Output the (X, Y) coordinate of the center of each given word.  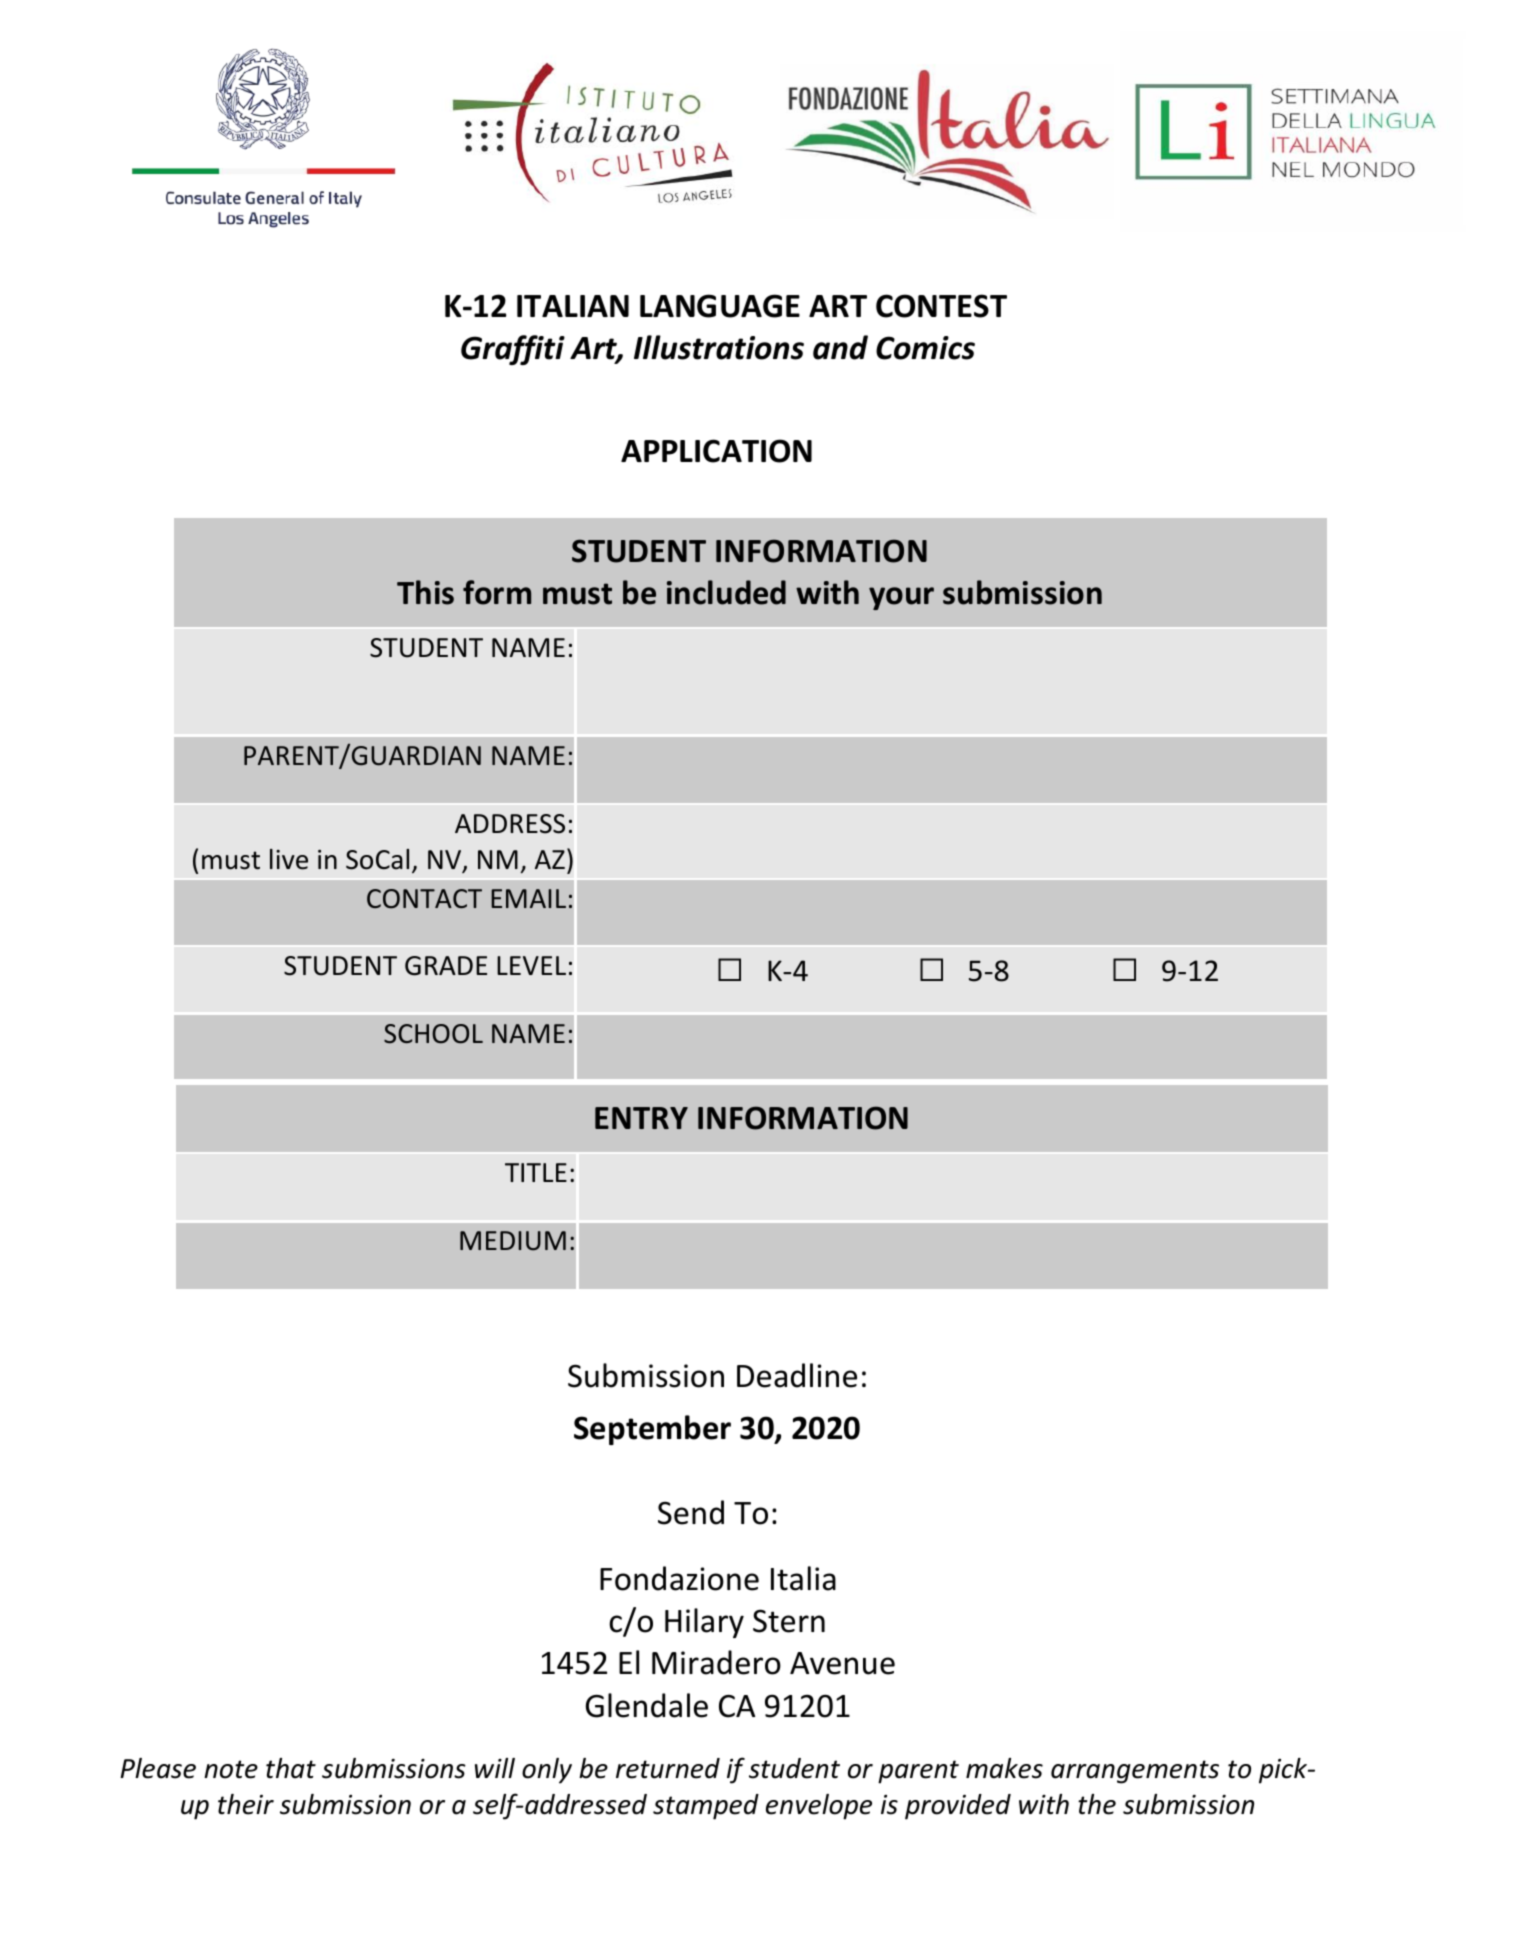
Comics (925, 348)
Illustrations (719, 347)
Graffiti (513, 350)
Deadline (797, 1375)
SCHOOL (433, 1034)
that (291, 1768)
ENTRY (641, 1118)
